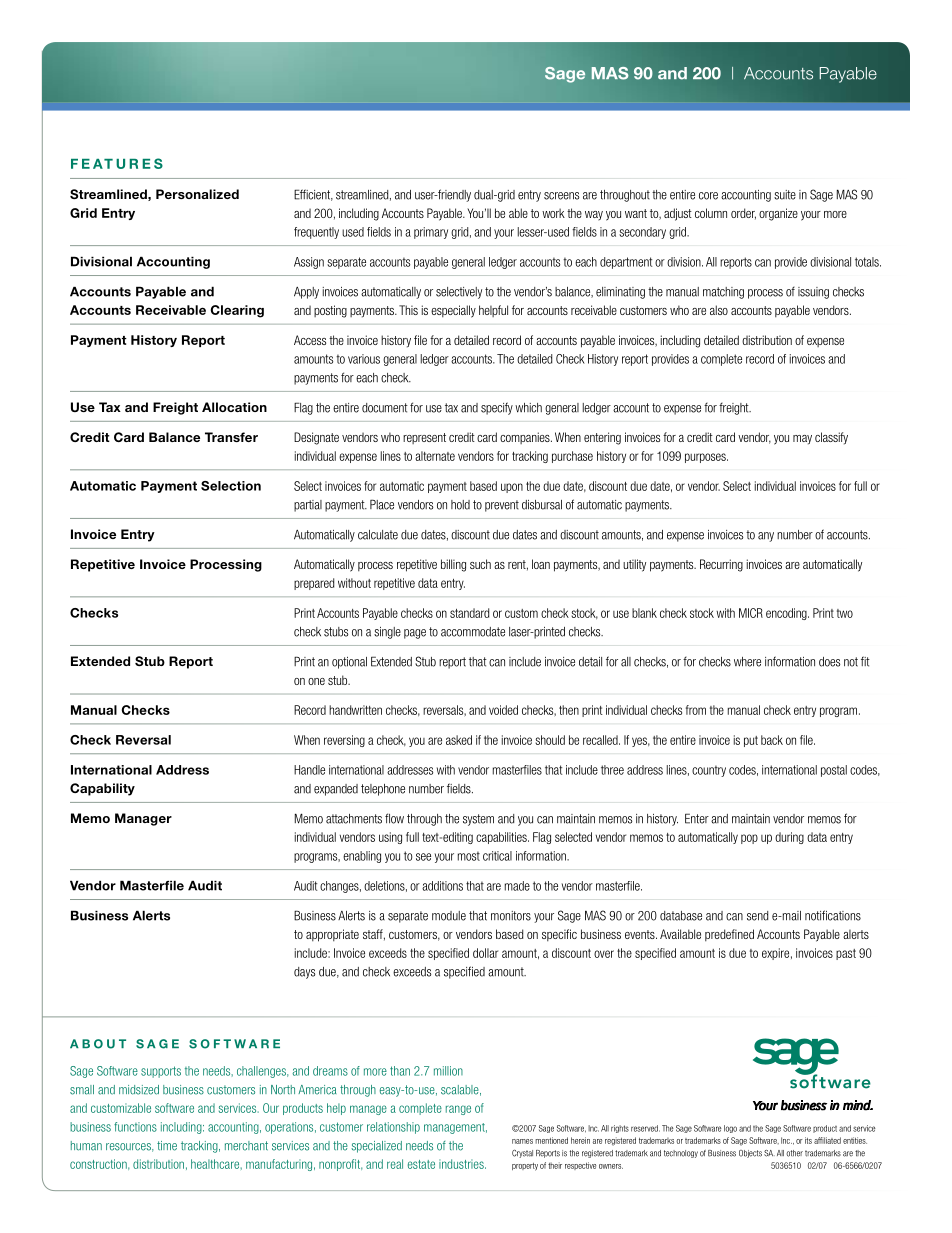 Image resolution: width=952 pixels, height=1233 pixels. Describe the element at coordinates (349, 663) in the screenshot. I see `optional` at that location.
